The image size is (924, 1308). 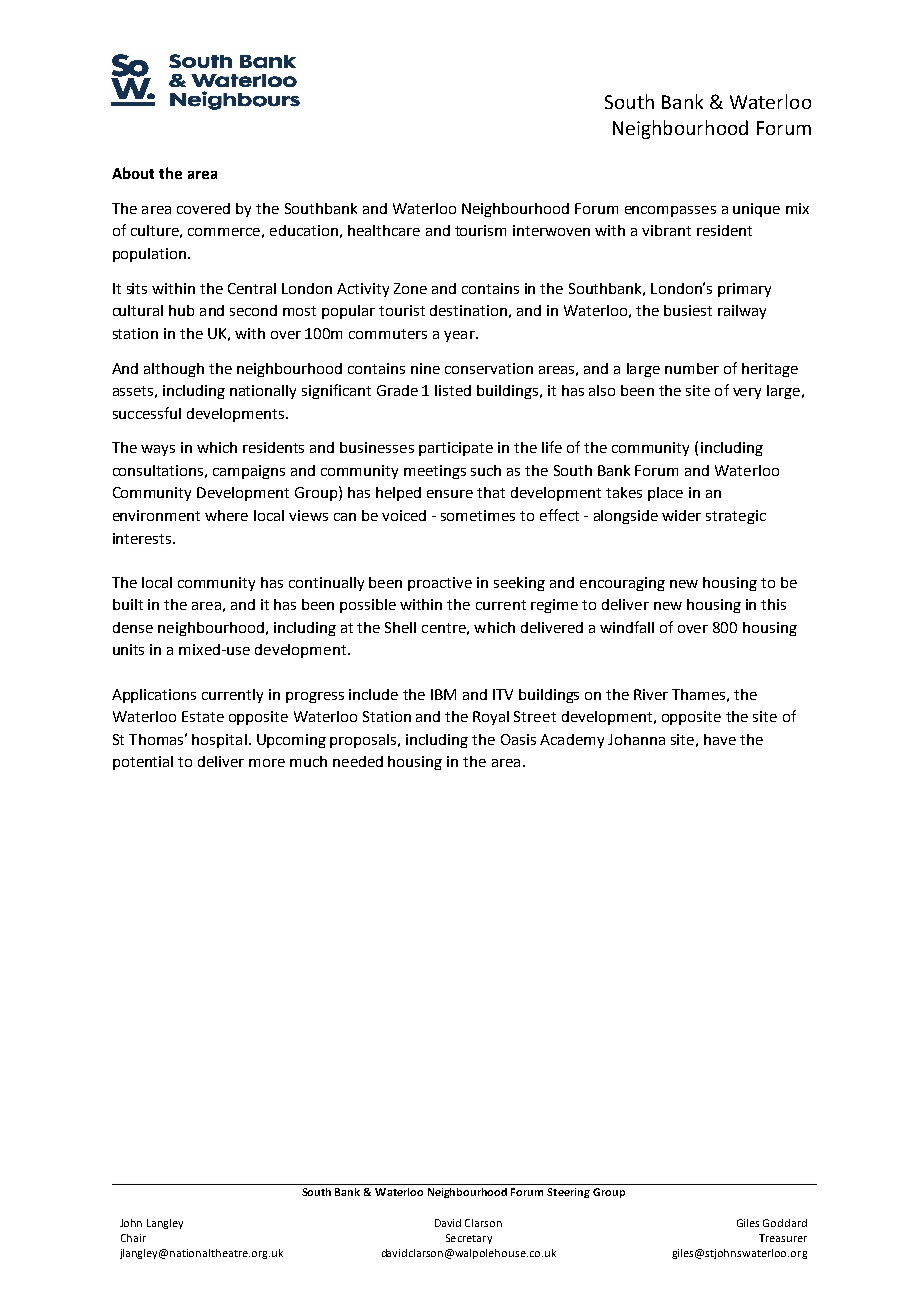 What do you see at coordinates (151, 255) in the document?
I see `population` at bounding box center [151, 255].
